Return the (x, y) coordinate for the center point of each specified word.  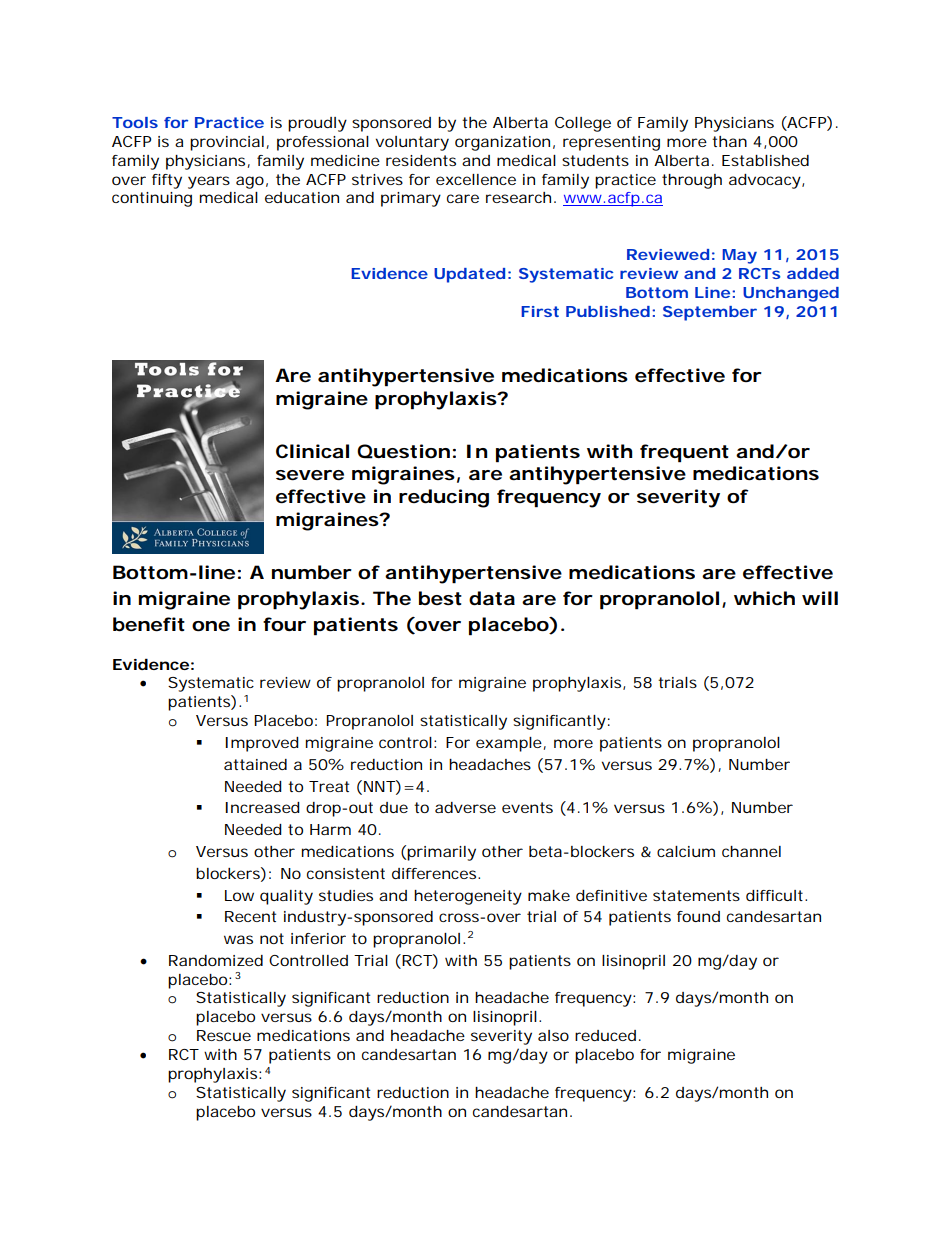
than (729, 141)
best (440, 598)
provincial (227, 143)
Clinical (312, 451)
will (820, 598)
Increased (262, 807)
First (540, 311)
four (284, 624)
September (710, 313)
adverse (465, 807)
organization (502, 143)
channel (751, 851)
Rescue (224, 1035)
